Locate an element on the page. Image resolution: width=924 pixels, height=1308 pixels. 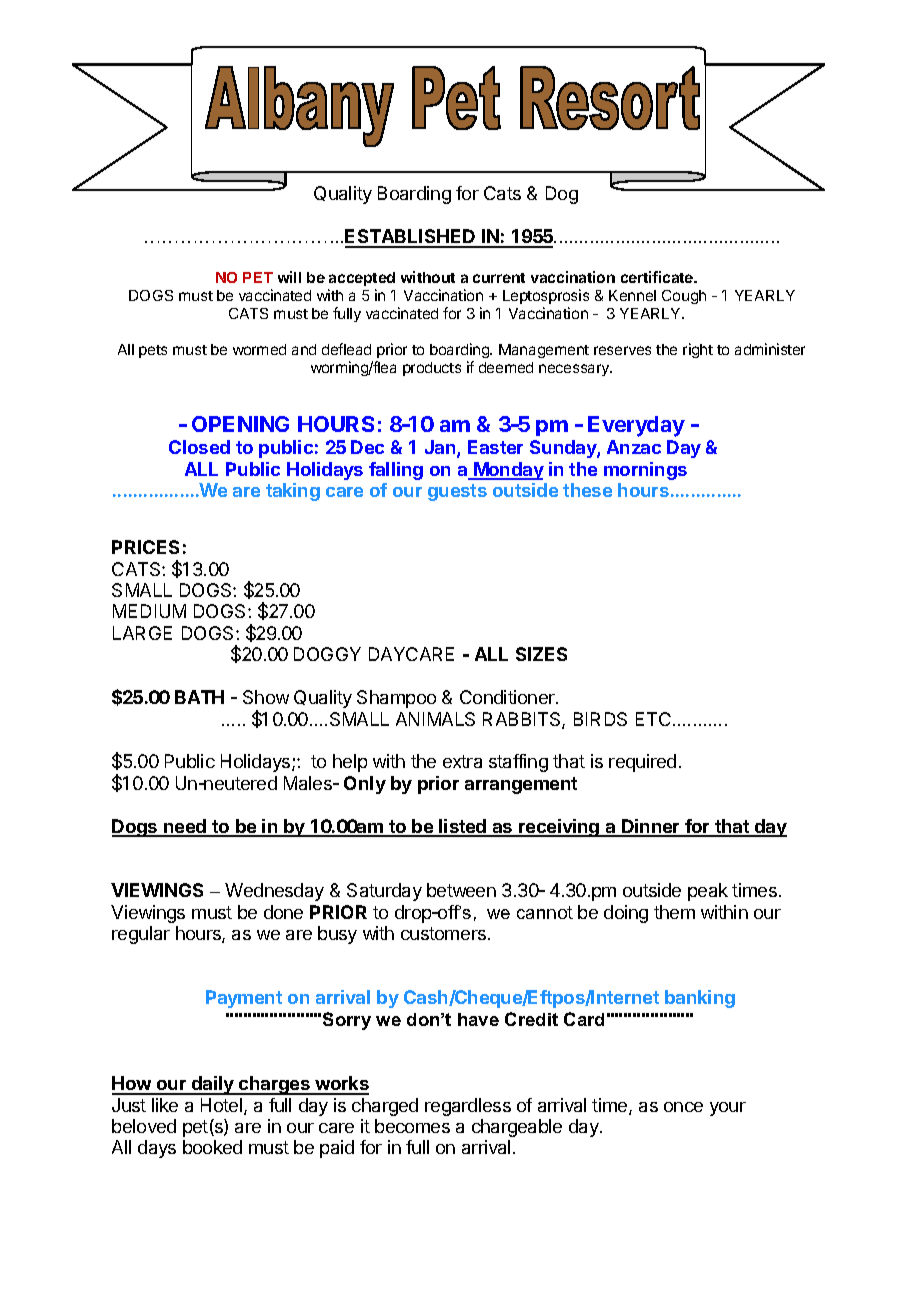
BATH is located at coordinates (199, 697).
